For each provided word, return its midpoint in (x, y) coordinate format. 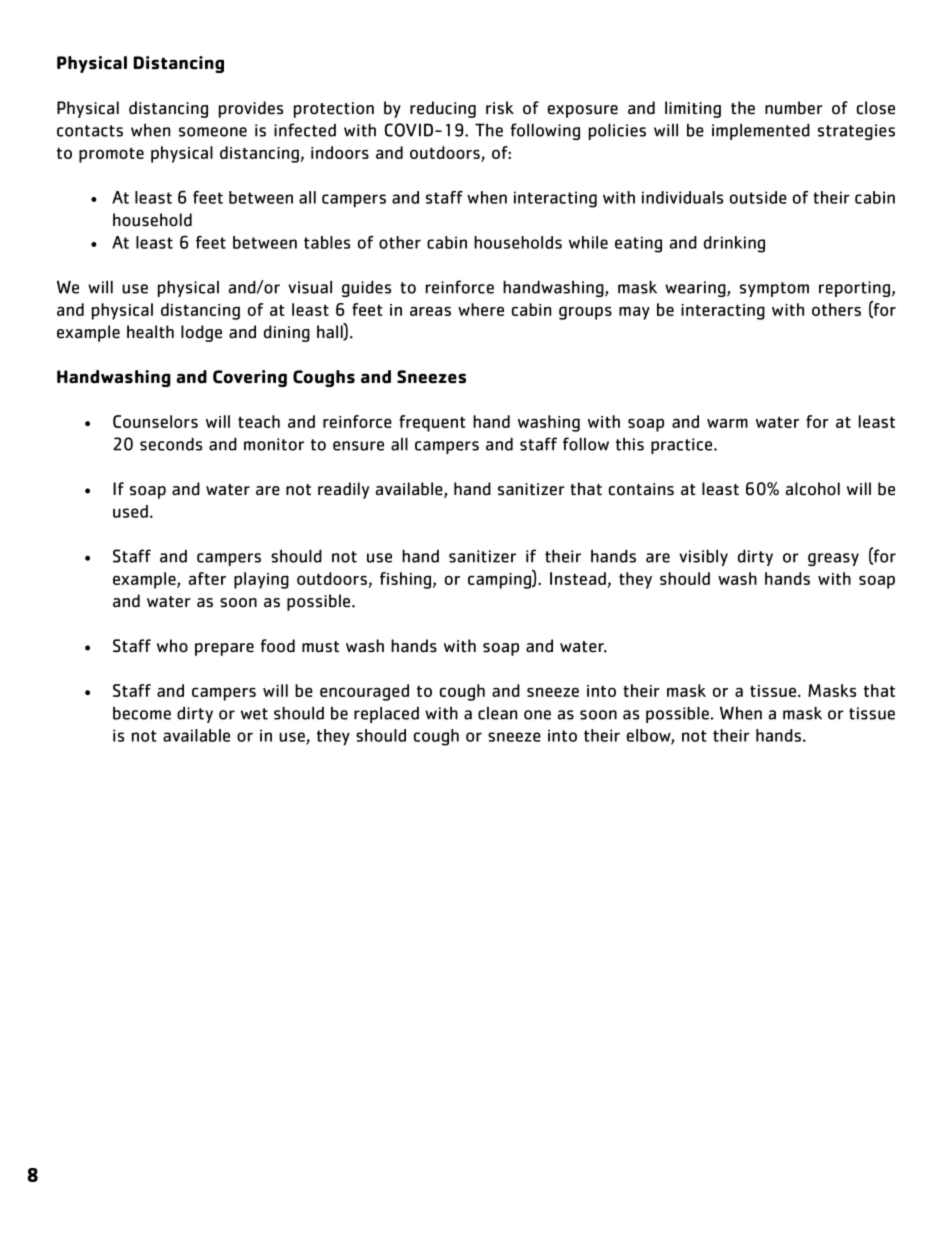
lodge (201, 333)
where (481, 309)
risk (500, 107)
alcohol (813, 489)
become (142, 713)
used (130, 511)
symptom (774, 289)
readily (343, 490)
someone (213, 132)
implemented (761, 131)
